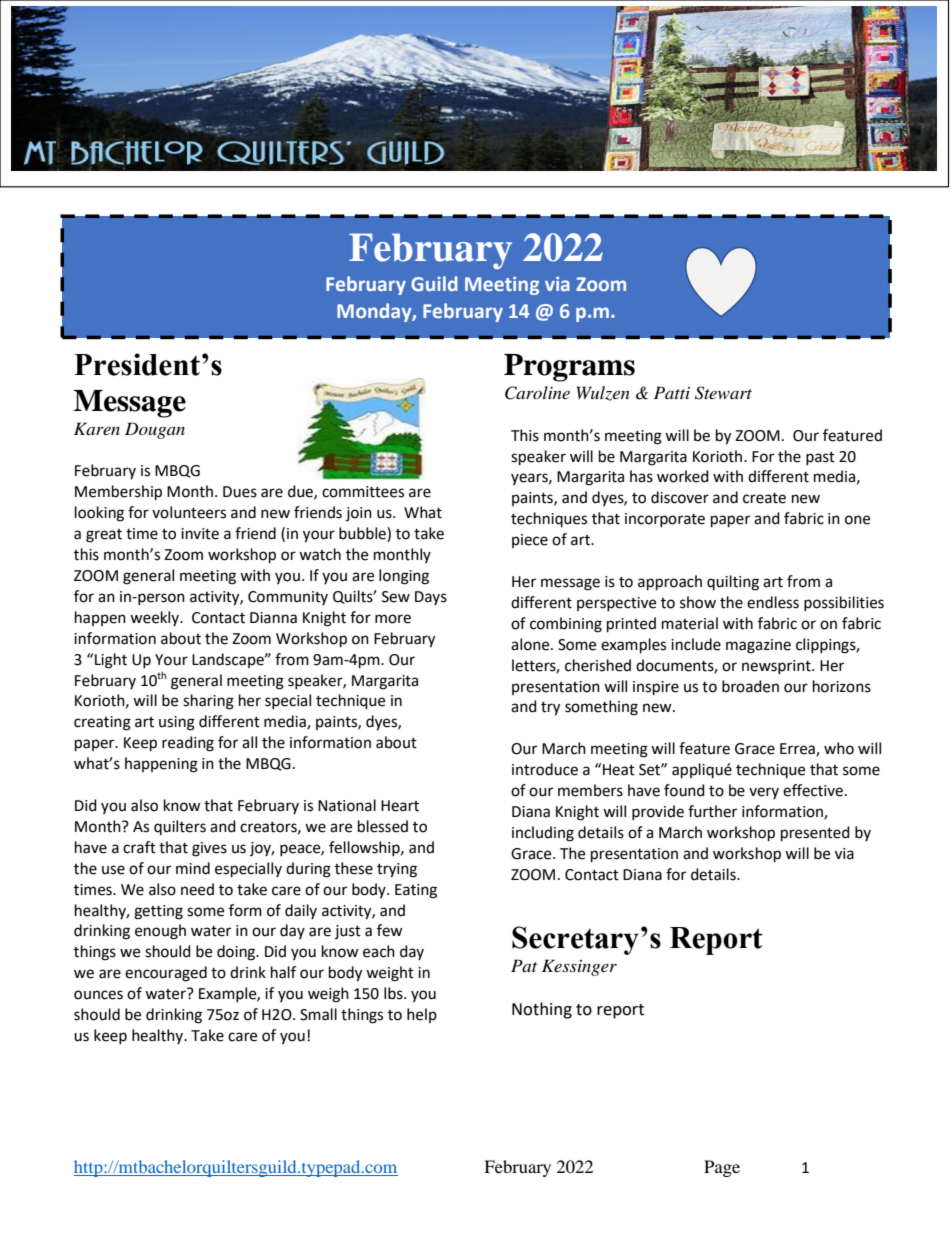 Image resolution: width=952 pixels, height=1233 pixels. What do you see at coordinates (188, 744) in the document?
I see `reading` at bounding box center [188, 744].
